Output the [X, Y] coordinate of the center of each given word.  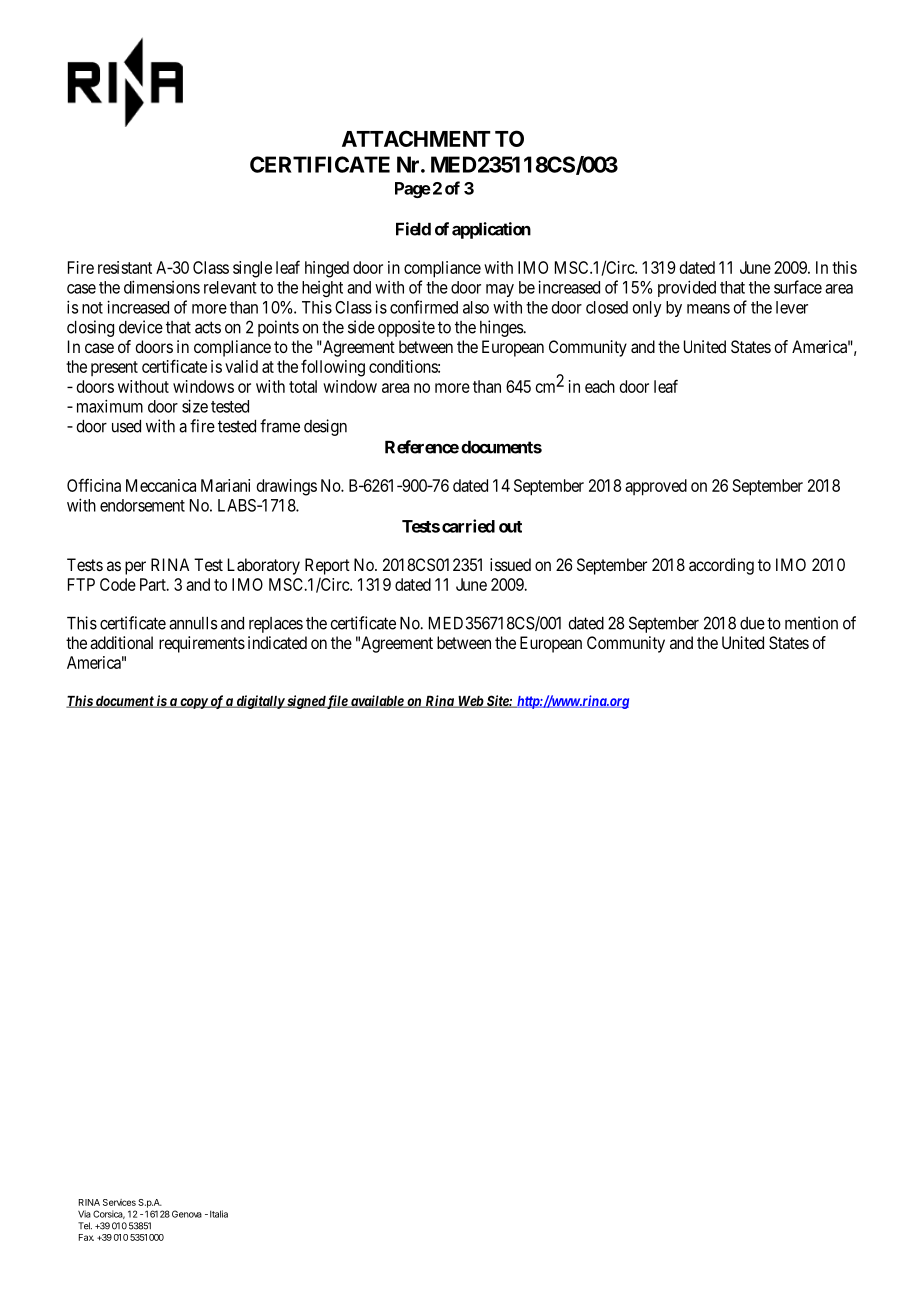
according [721, 566]
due [752, 623]
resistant [125, 267]
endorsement [142, 505]
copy [193, 703]
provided [687, 288]
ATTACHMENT [416, 138]
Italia [219, 1214]
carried [468, 526]
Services [119, 1202]
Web [470, 702]
